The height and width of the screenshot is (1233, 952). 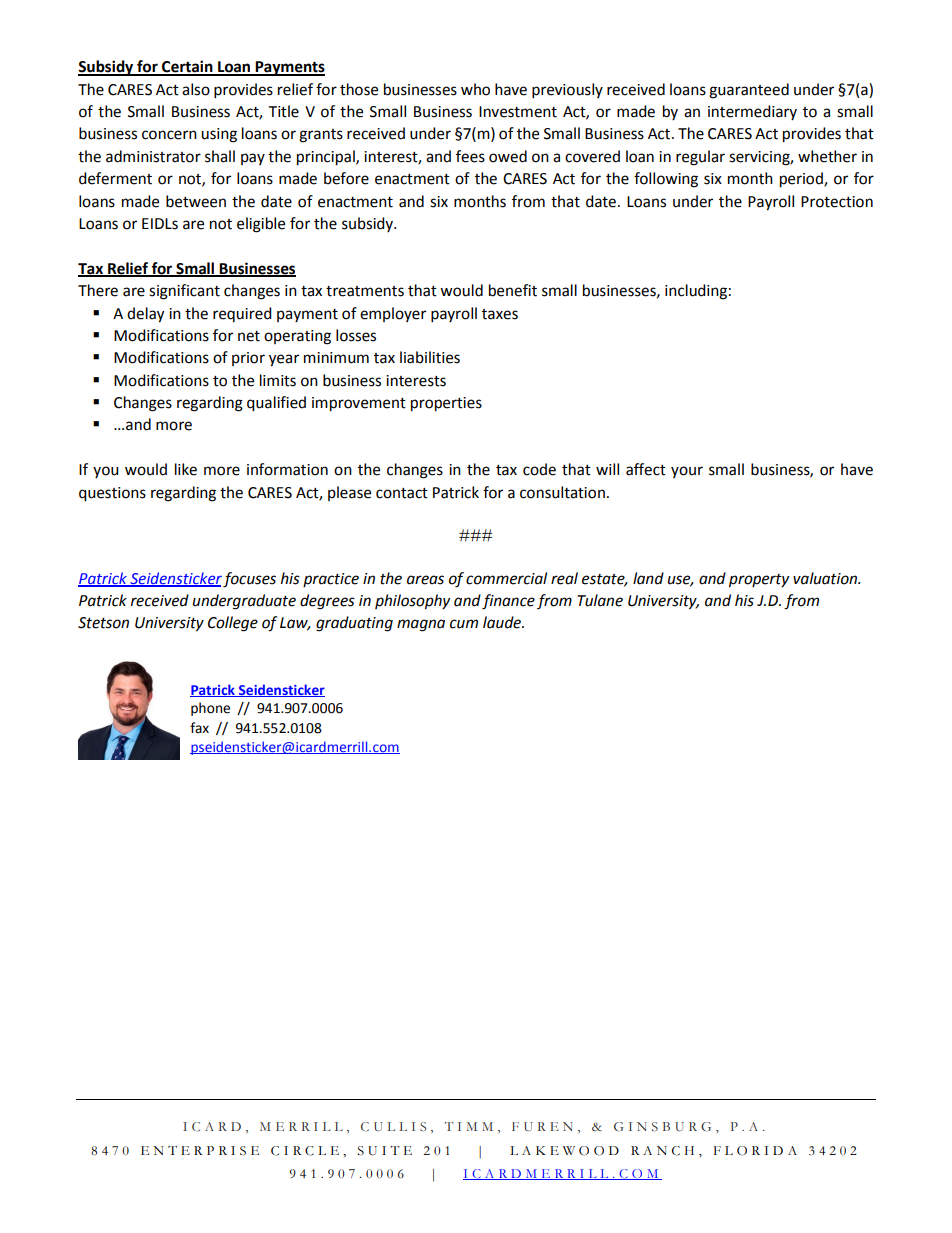 What do you see at coordinates (385, 1151) in the screenshot?
I see `SUITE` at bounding box center [385, 1151].
